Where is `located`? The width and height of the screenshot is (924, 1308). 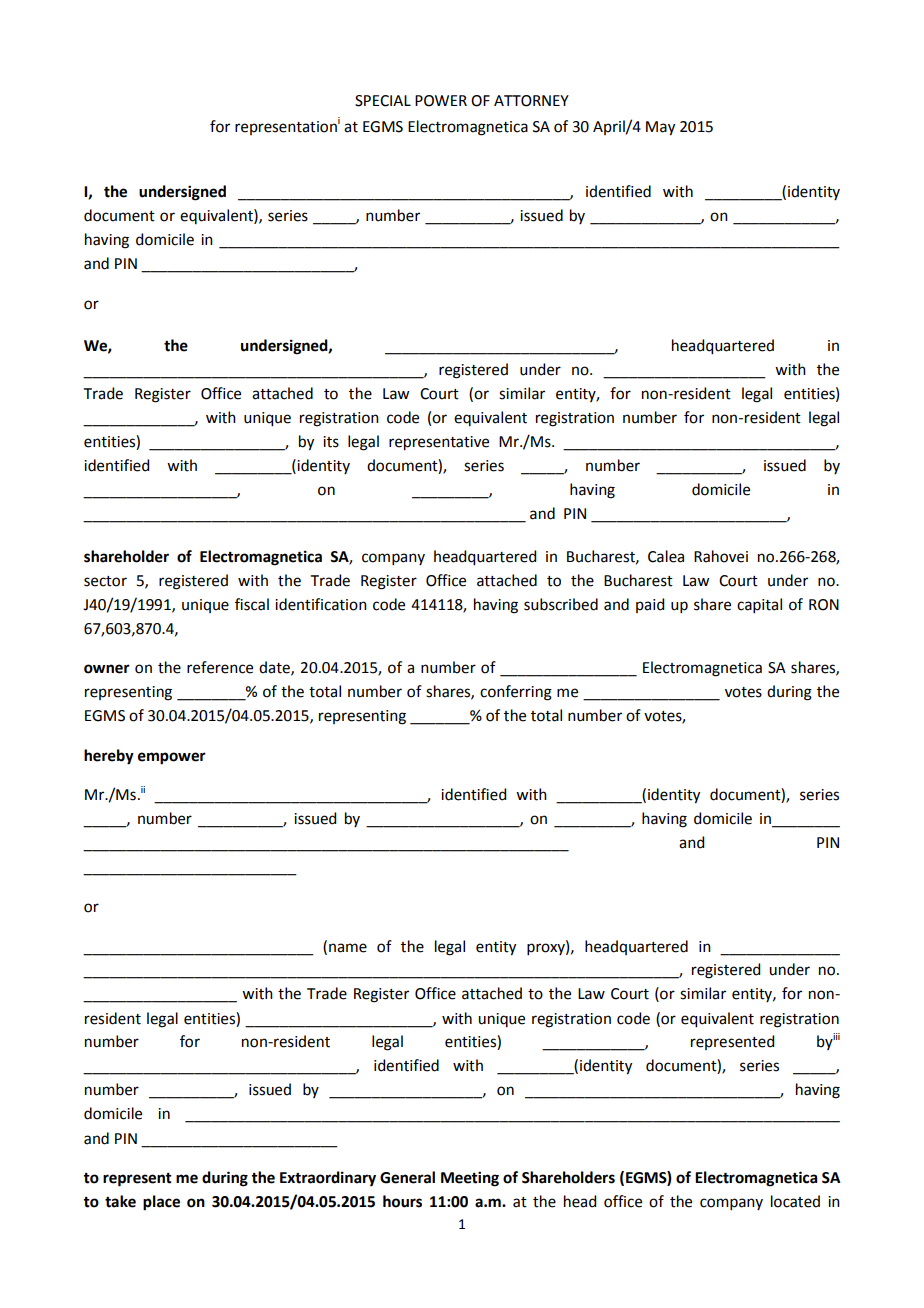
located is located at coordinates (795, 1201).
